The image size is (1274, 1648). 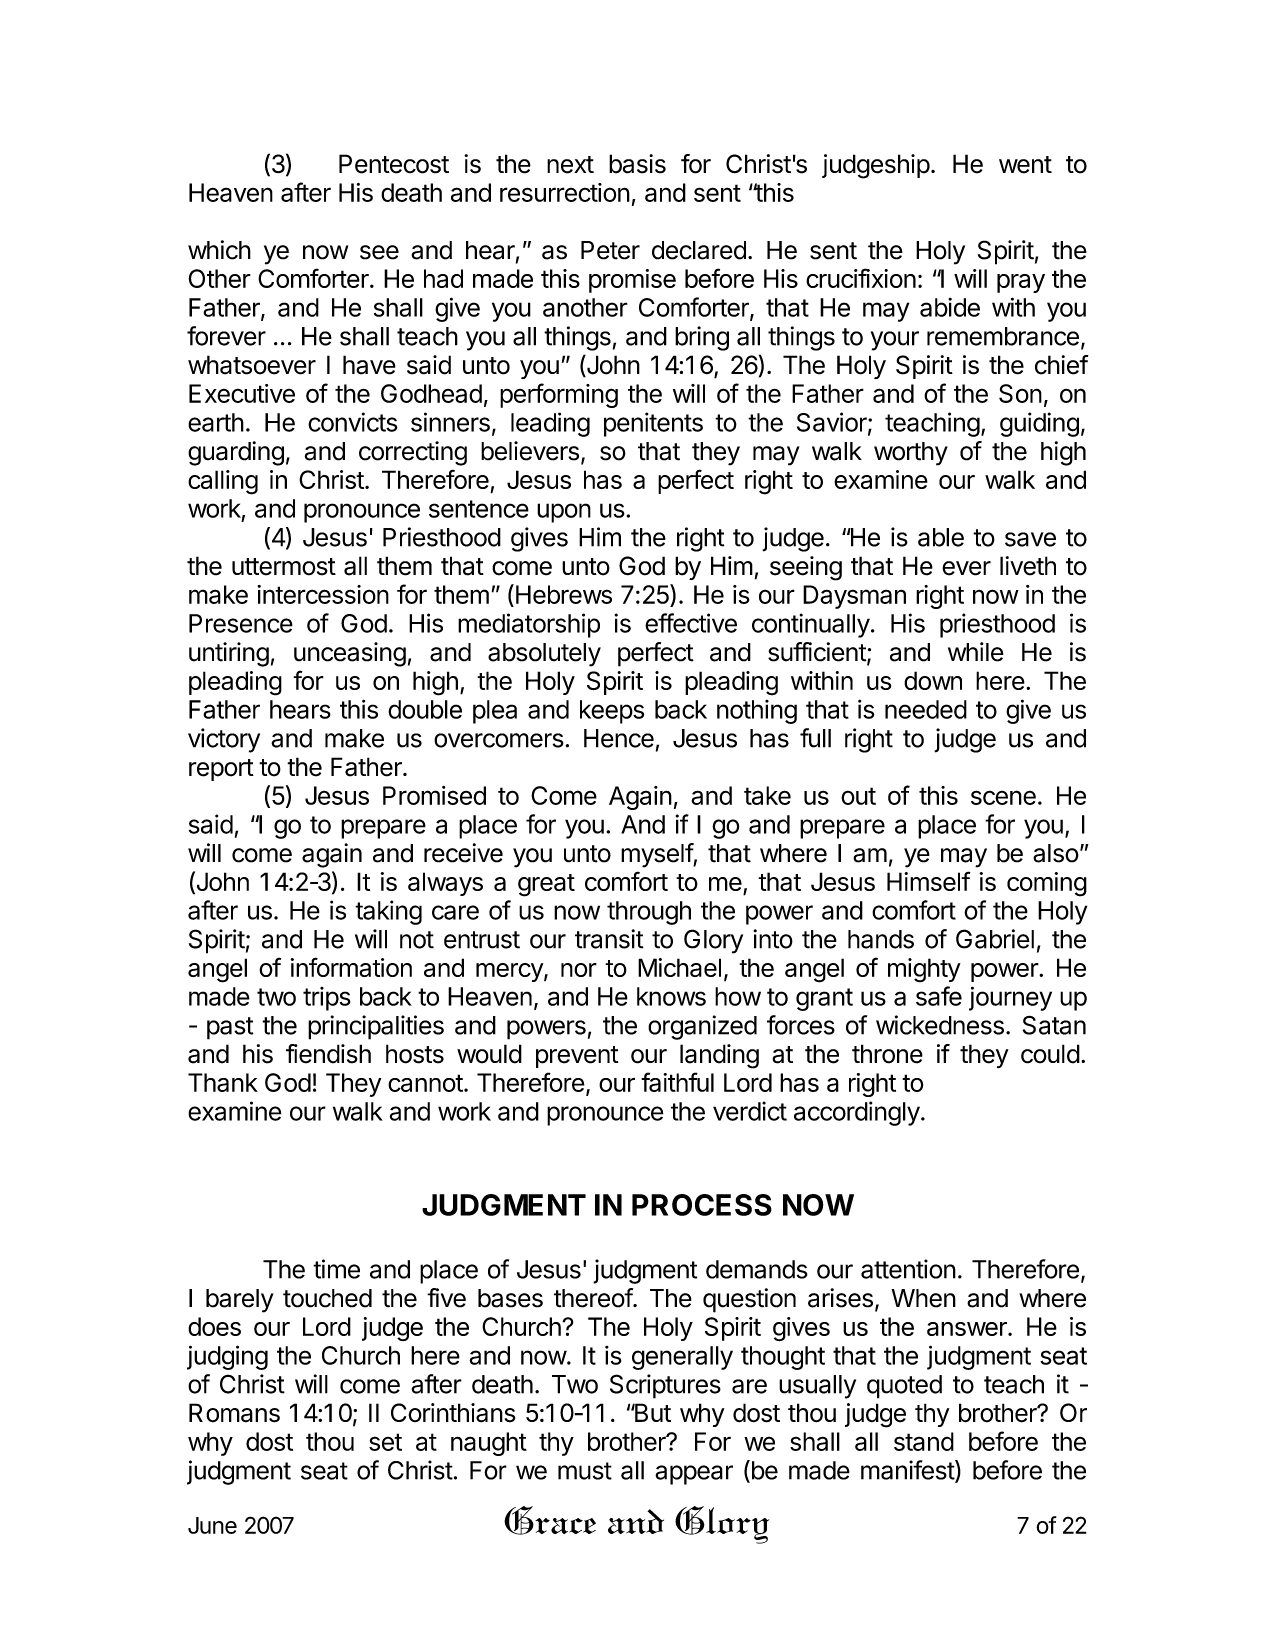 I want to click on Himself, so click(x=929, y=881).
